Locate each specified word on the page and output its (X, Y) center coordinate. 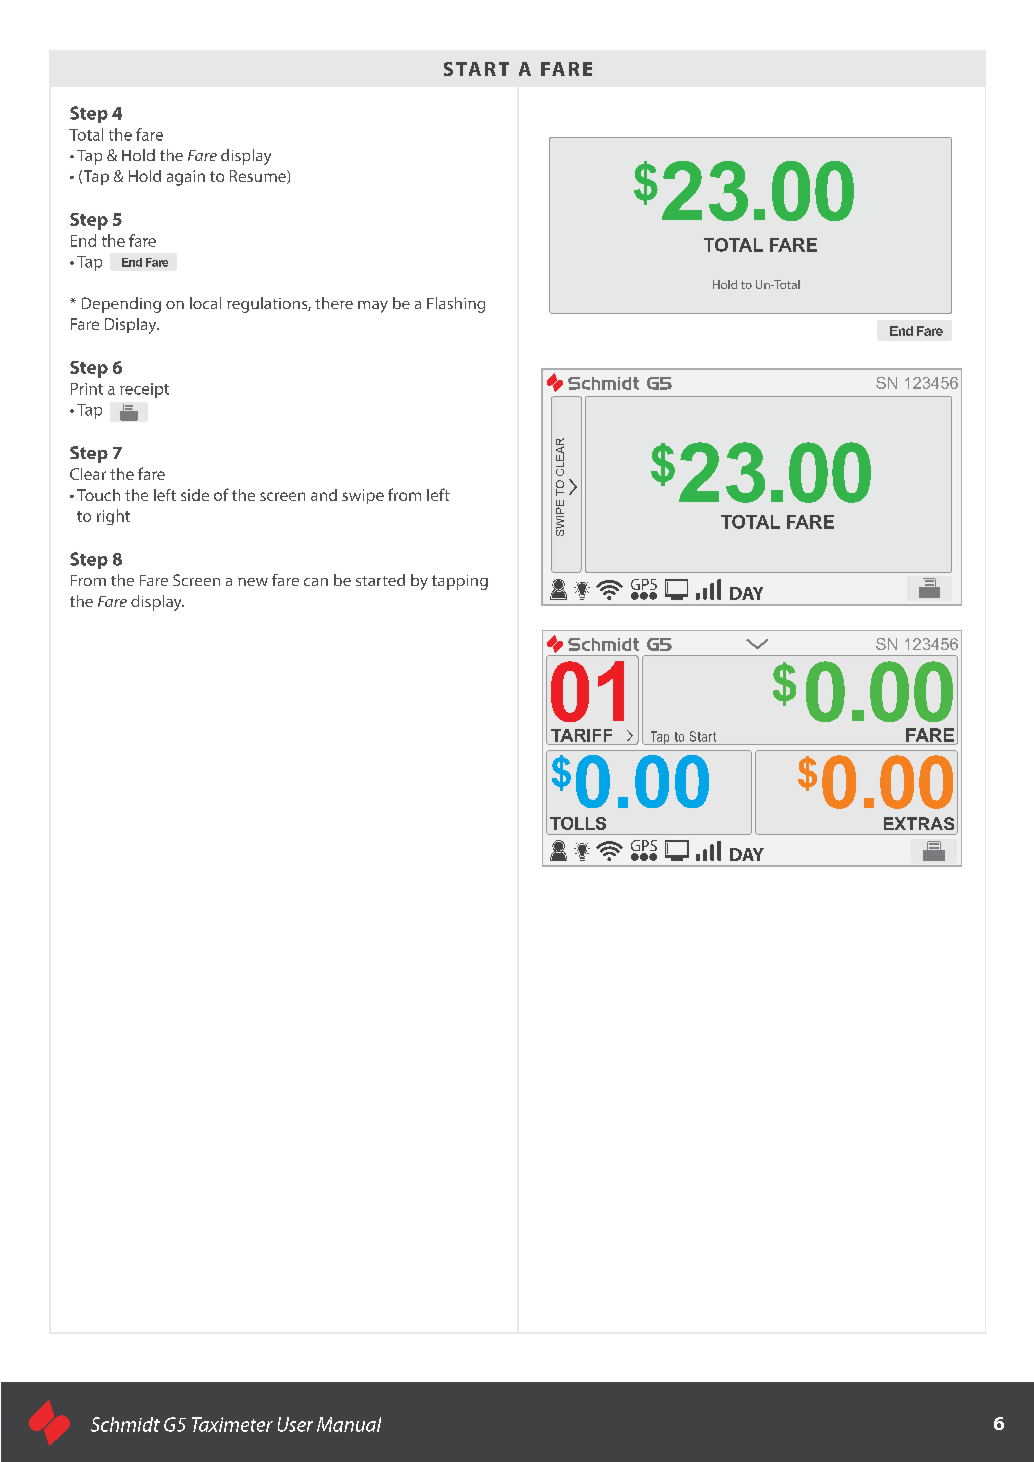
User (295, 1424)
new (253, 582)
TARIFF (581, 735)
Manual (349, 1424)
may (373, 307)
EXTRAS (919, 823)
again (186, 178)
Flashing (456, 305)
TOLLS (578, 823)
